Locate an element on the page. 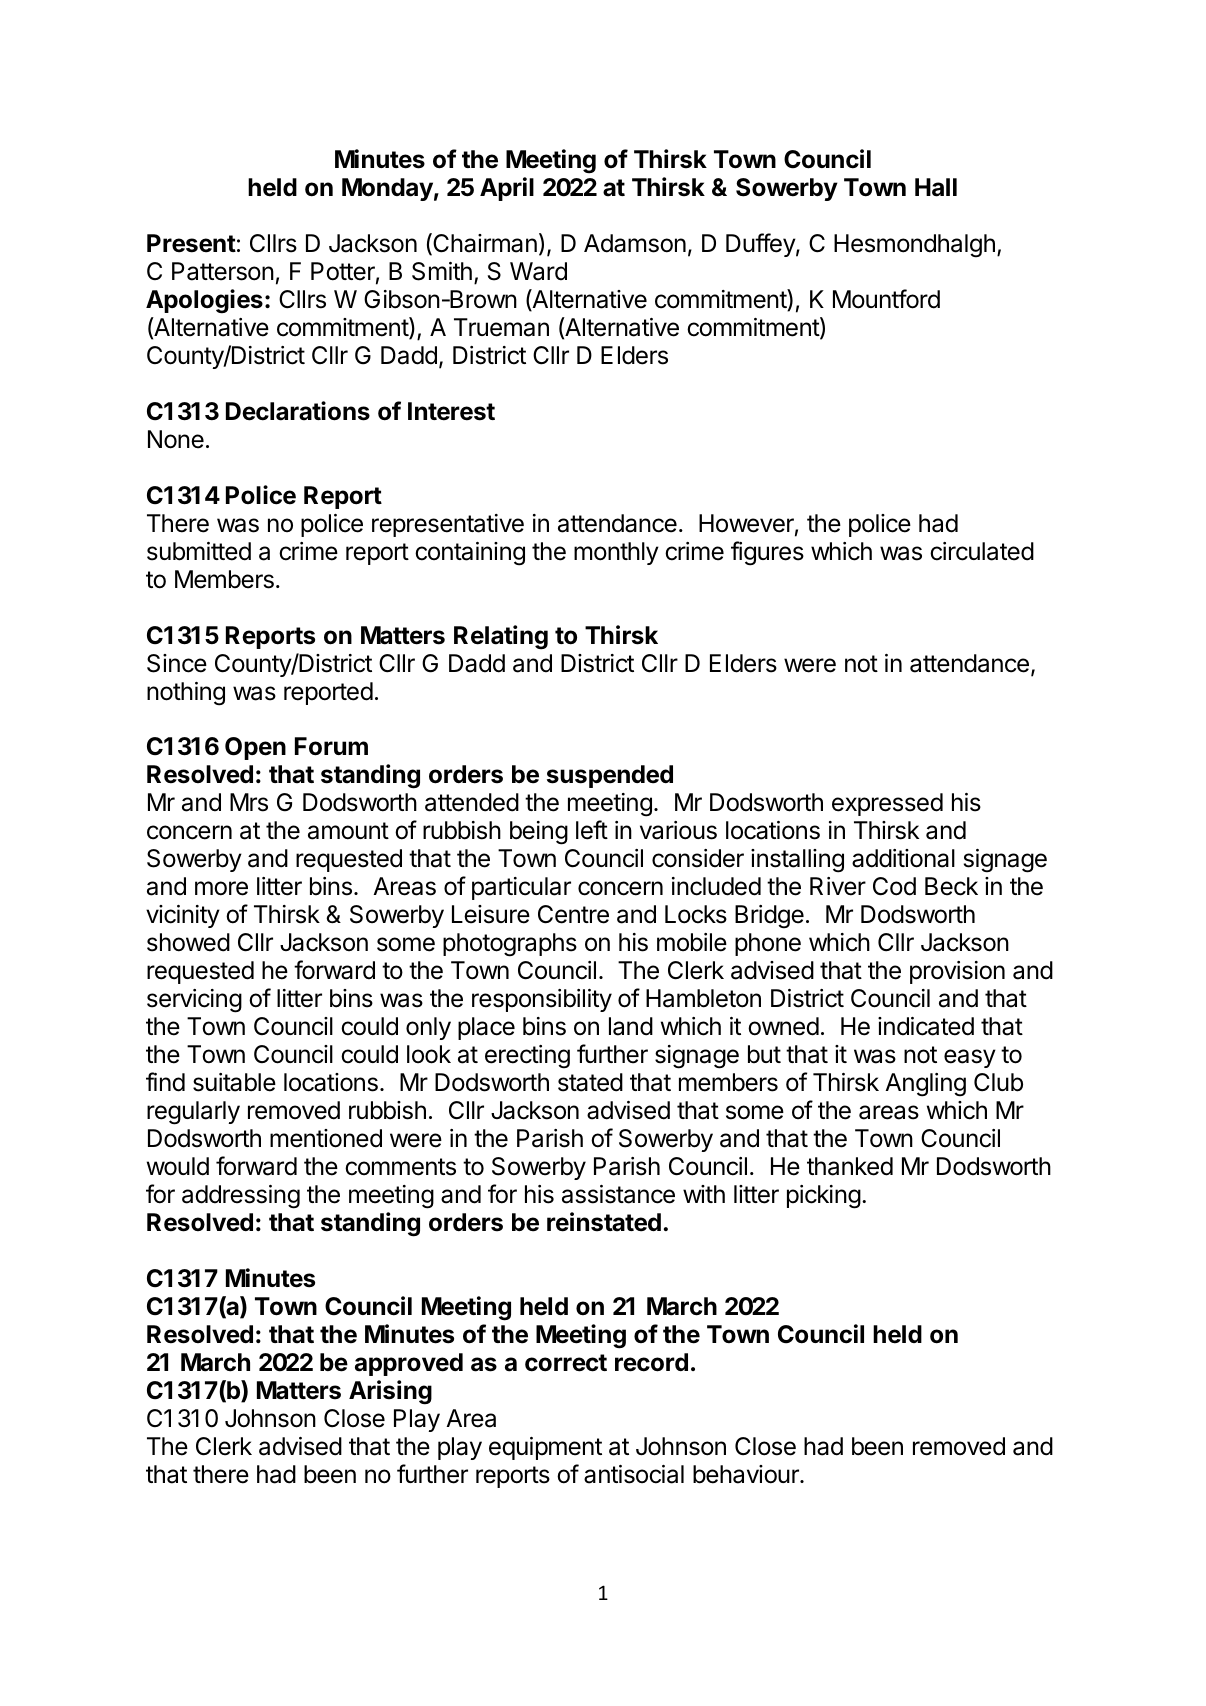 The height and width of the image is (1706, 1206). suitable is located at coordinates (234, 1082).
